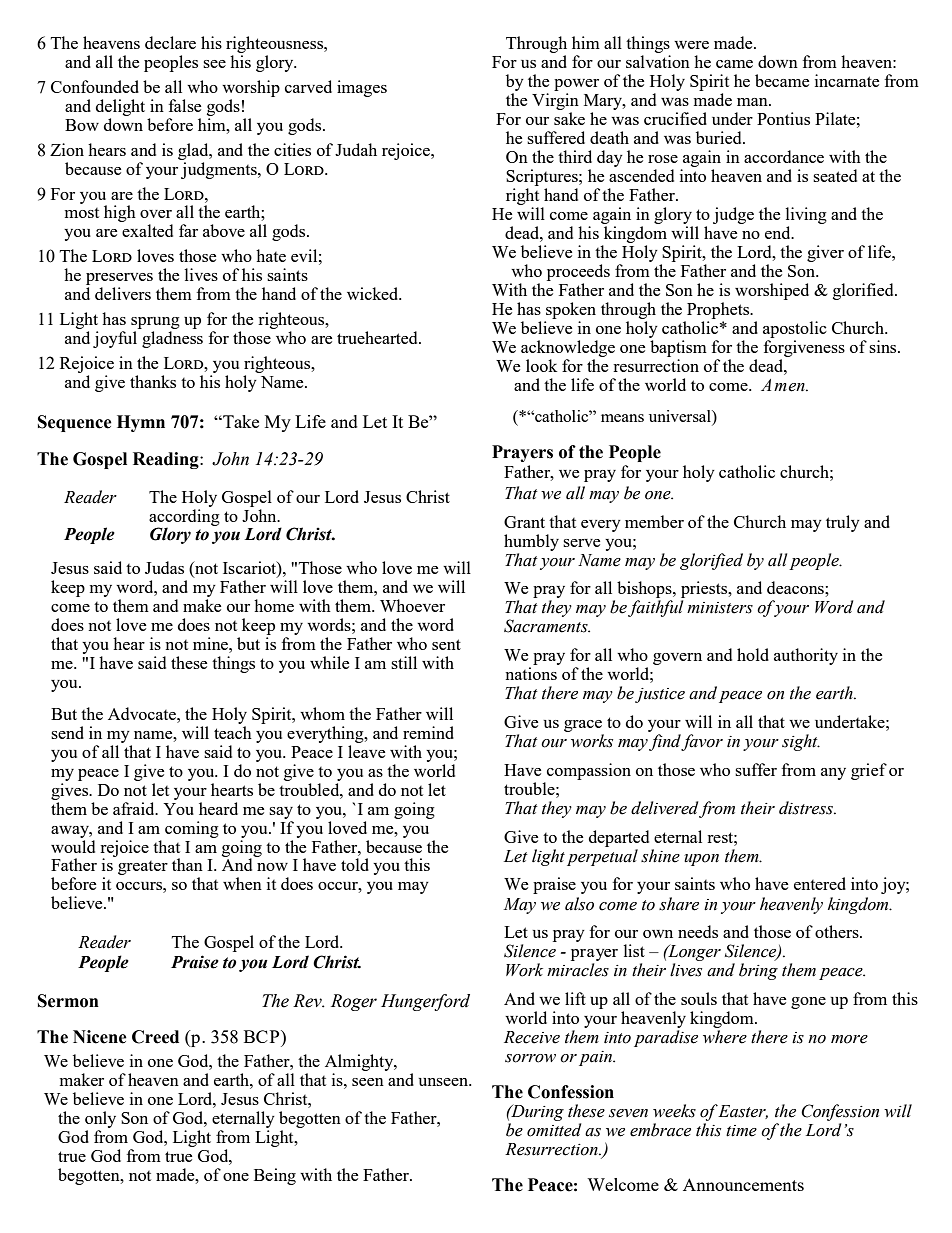 The image size is (952, 1233). What do you see at coordinates (579, 904) in the document?
I see `also` at bounding box center [579, 904].
